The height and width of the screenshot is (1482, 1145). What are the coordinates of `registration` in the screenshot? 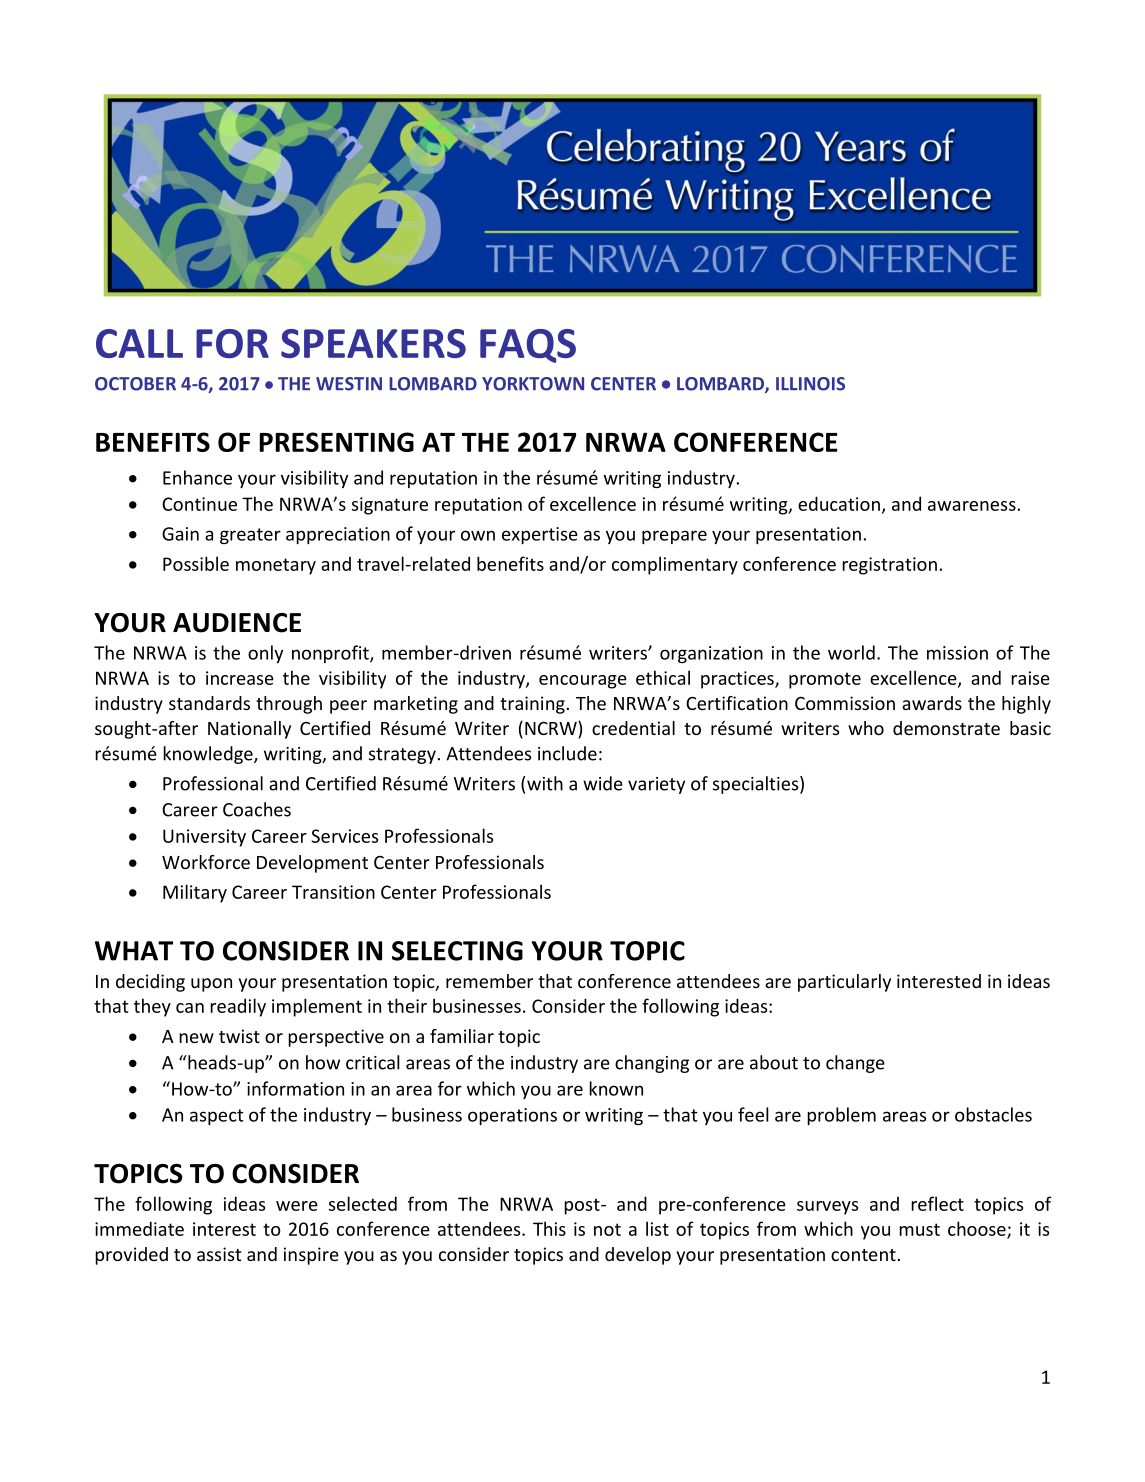 It's located at (889, 566).
